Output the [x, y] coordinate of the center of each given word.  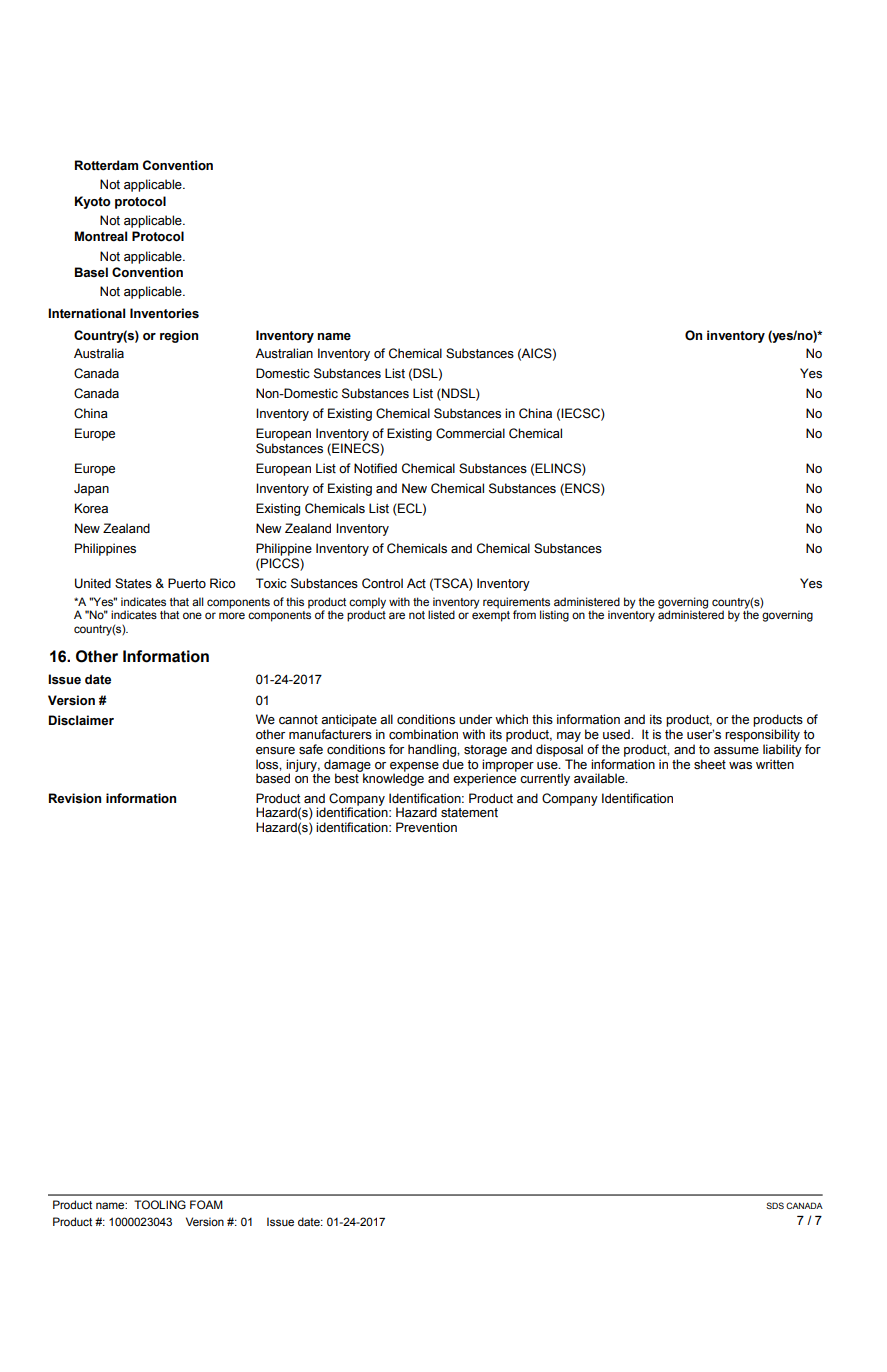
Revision [75, 798]
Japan [91, 489]
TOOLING [160, 1204]
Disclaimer [81, 720]
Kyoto [93, 202]
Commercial [470, 433]
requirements [516, 604]
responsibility [762, 735]
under [475, 719]
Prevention [426, 827]
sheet [710, 764]
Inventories [164, 313]
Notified [375, 468]
